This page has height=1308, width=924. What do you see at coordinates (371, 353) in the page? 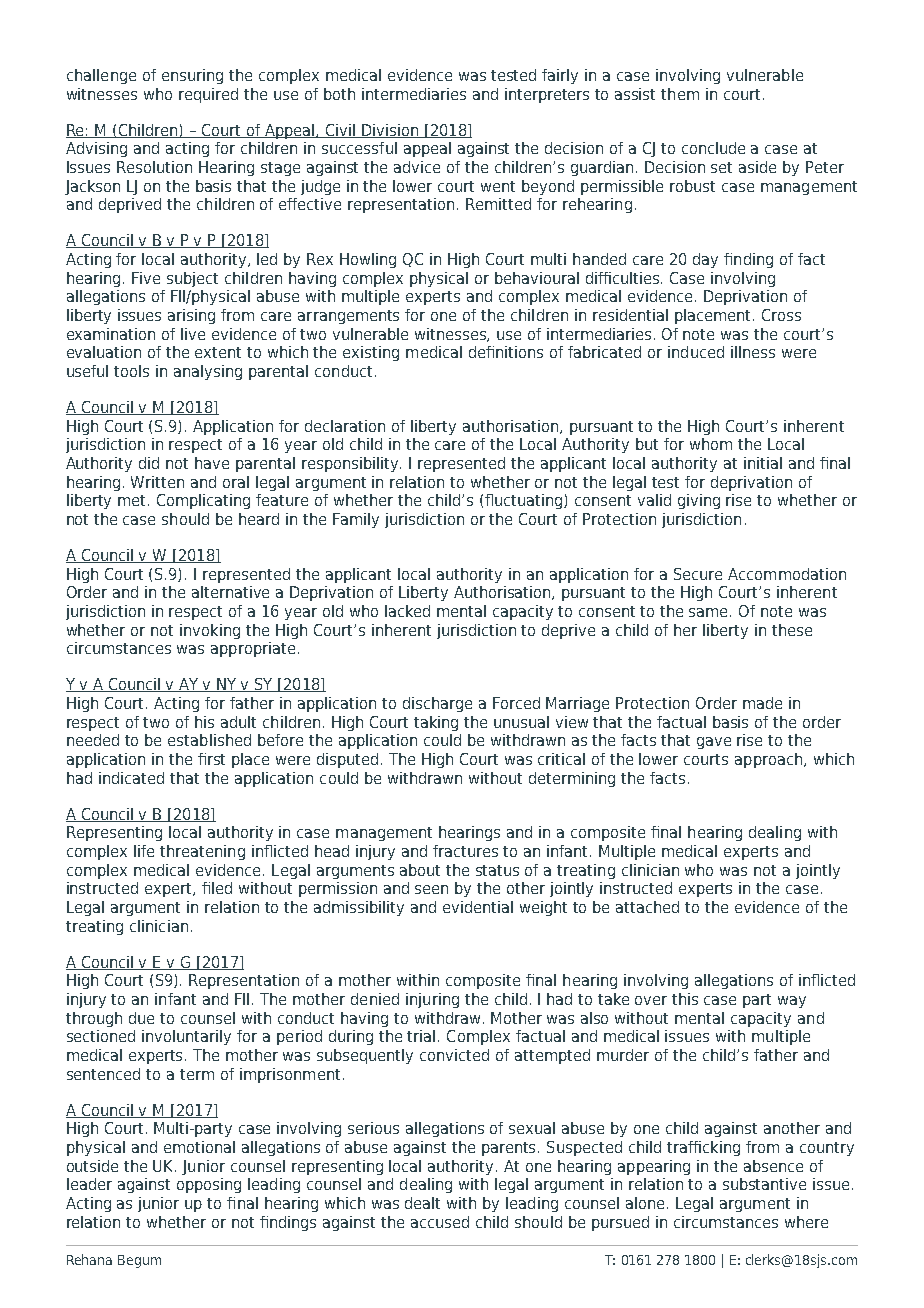
I see `existing` at bounding box center [371, 353].
